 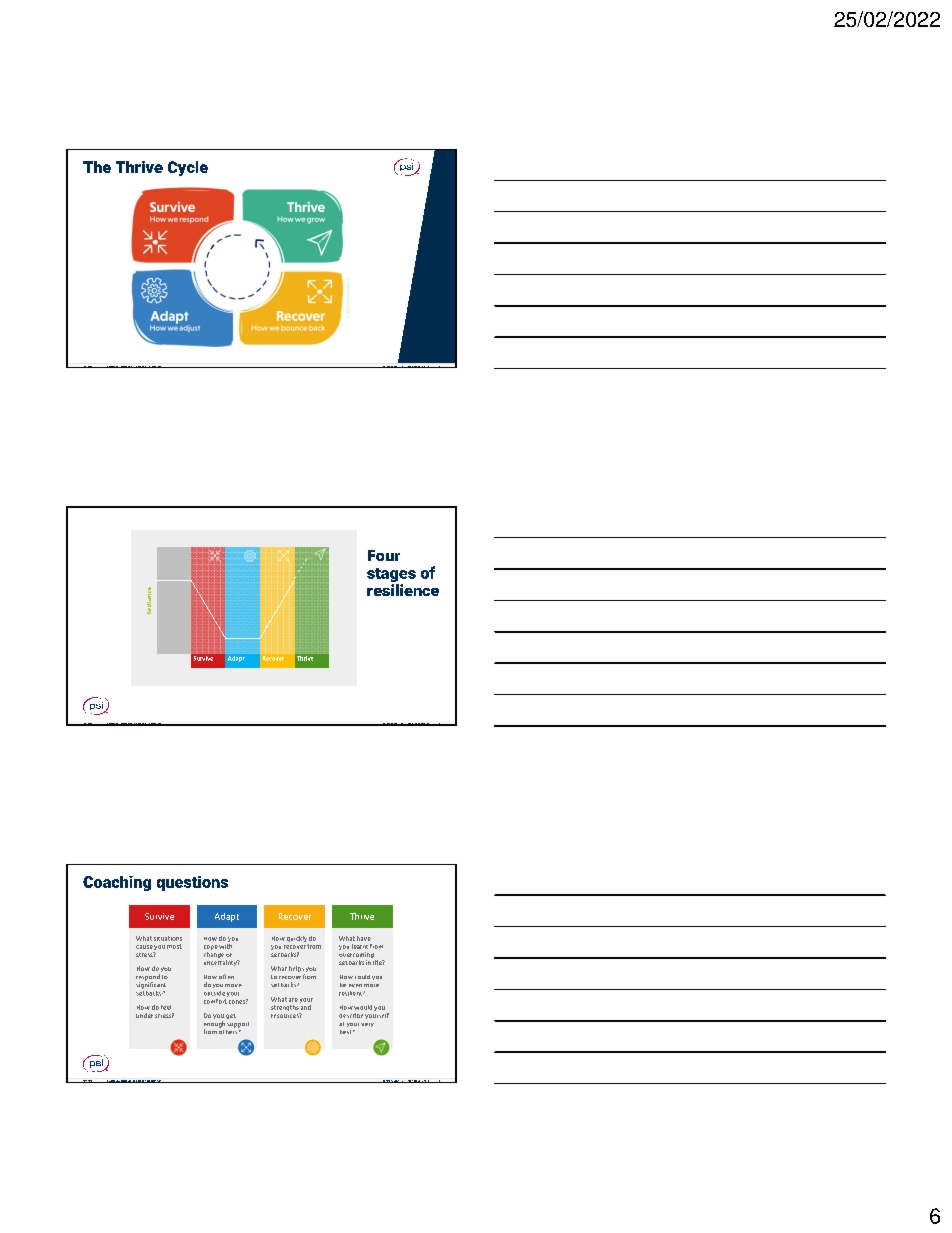 What do you see at coordinates (168, 938) in the screenshot?
I see `situations` at bounding box center [168, 938].
